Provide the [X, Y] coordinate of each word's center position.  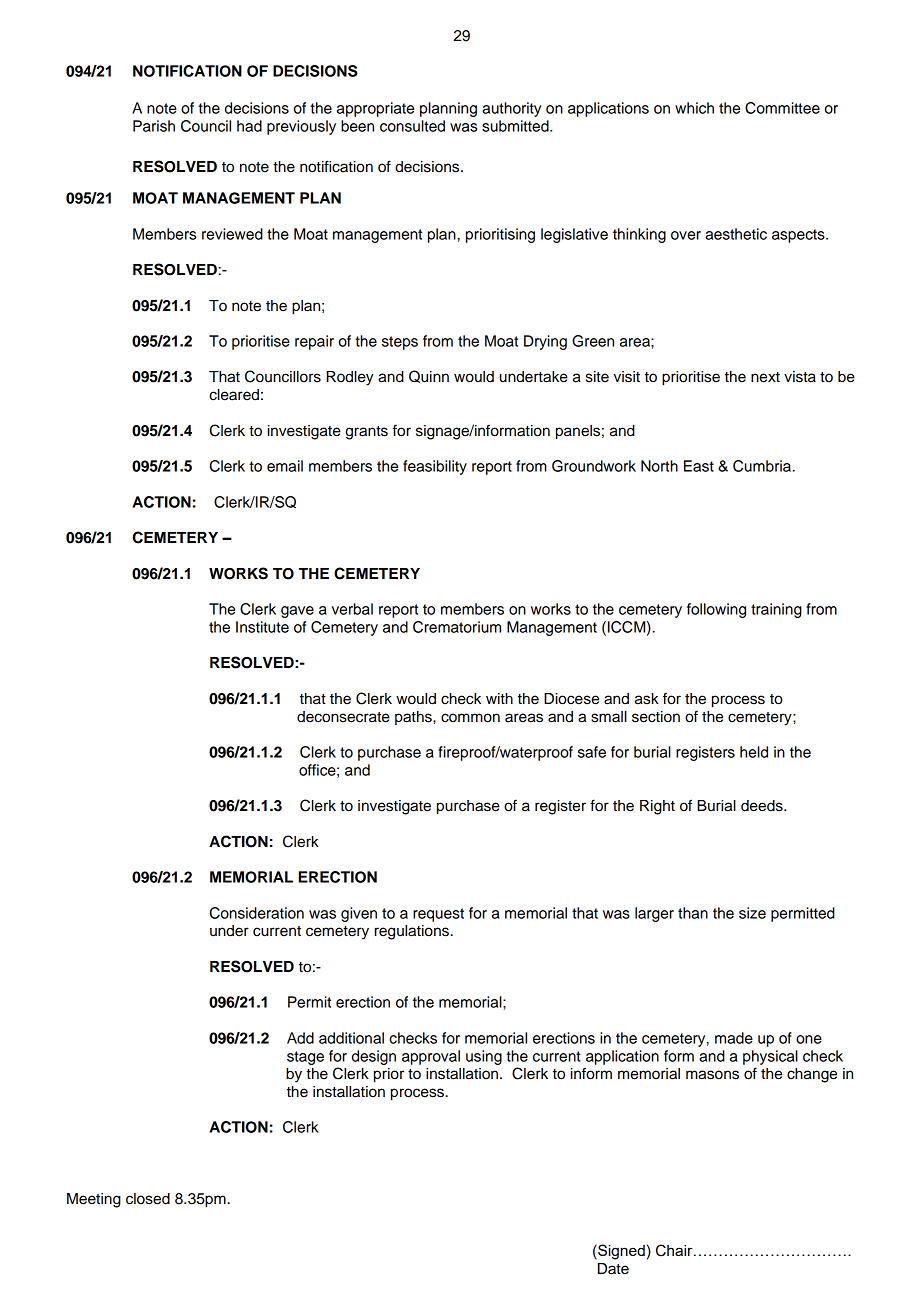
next [765, 377]
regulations [412, 932]
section [656, 717]
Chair [675, 1250]
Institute [262, 627]
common [470, 718]
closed [148, 1199]
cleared [234, 395]
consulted [412, 126]
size [752, 913]
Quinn [429, 376]
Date [613, 1269]
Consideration [257, 913]
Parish [154, 126]
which [694, 108]
